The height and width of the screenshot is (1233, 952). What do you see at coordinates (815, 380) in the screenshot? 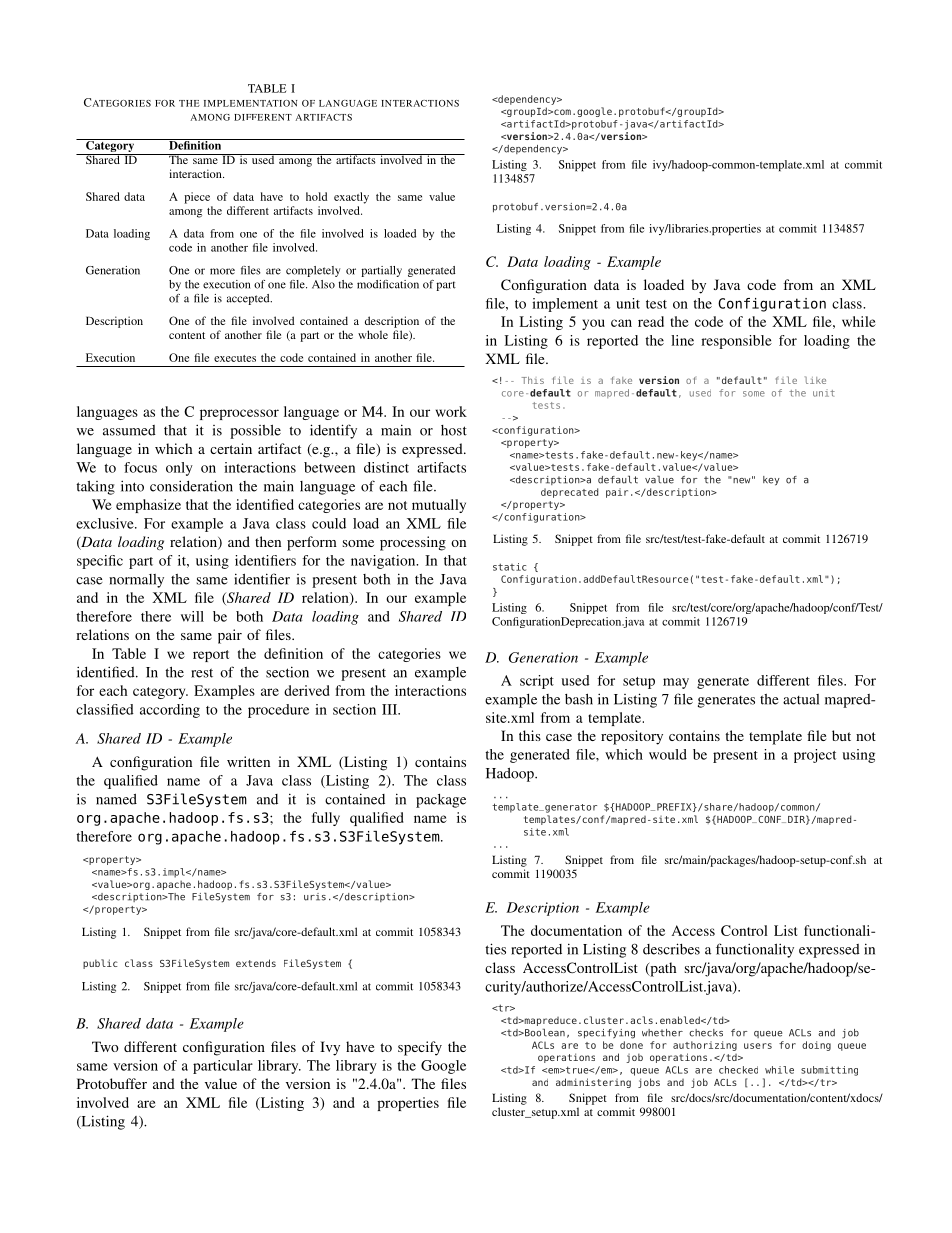
I see `like` at bounding box center [815, 380].
